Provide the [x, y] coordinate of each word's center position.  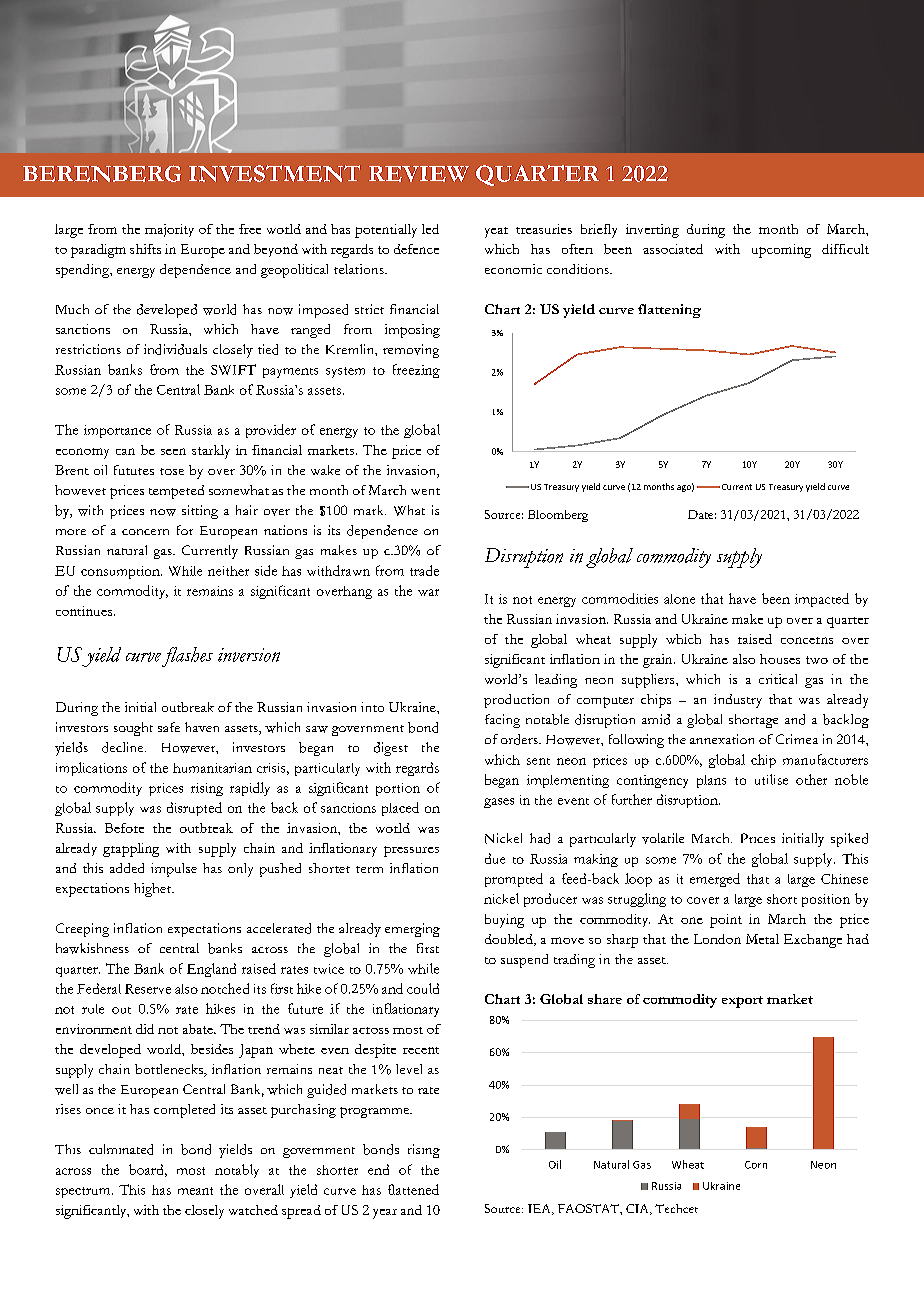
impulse [174, 870]
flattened [413, 1189]
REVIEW [419, 174]
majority [169, 230]
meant [195, 1191]
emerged [715, 880]
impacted [822, 600]
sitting [200, 512]
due [495, 858]
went [425, 491]
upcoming [781, 251]
